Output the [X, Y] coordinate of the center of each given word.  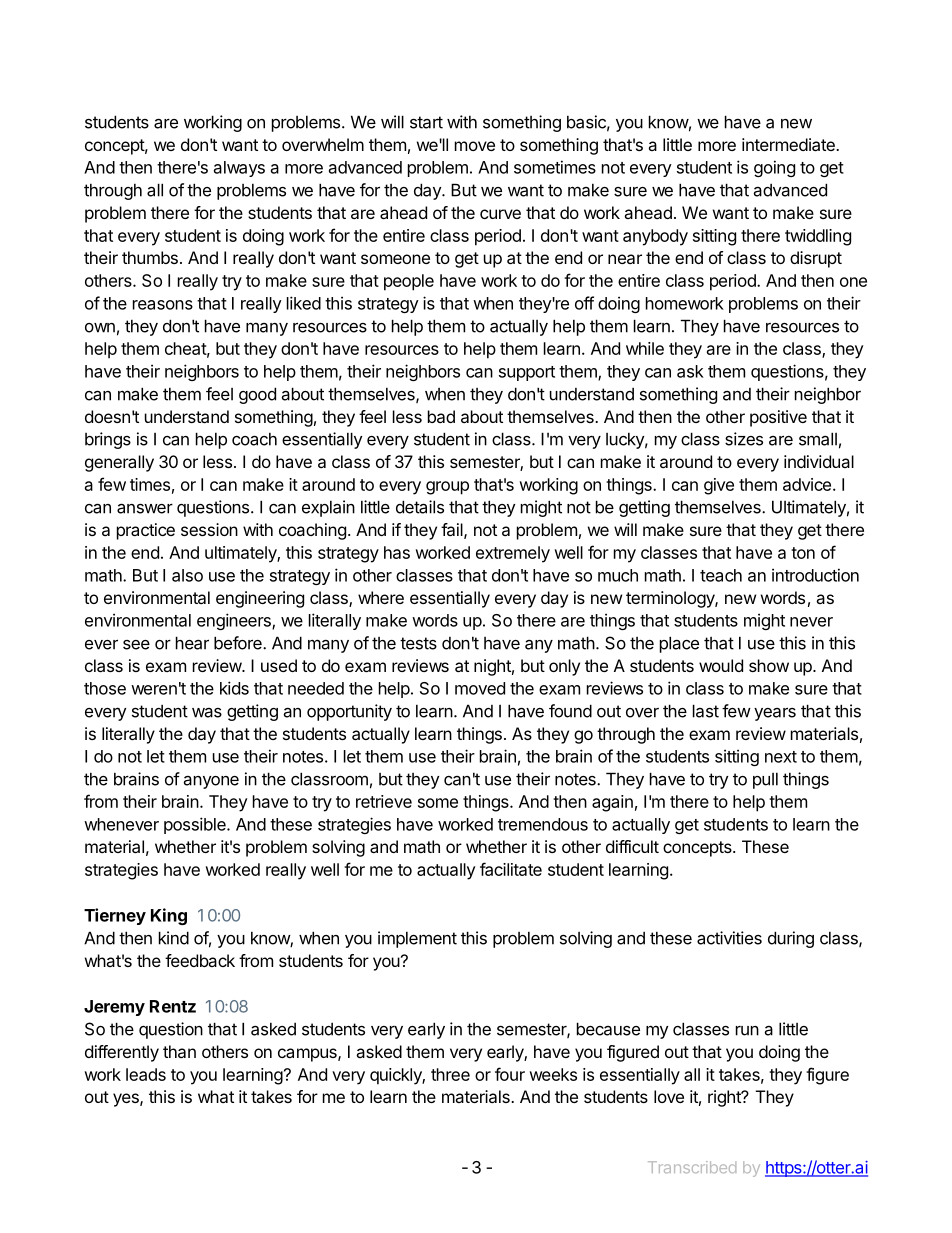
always [239, 169]
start [426, 122]
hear [192, 643]
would [721, 665]
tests [418, 643]
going [774, 168]
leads [146, 1074]
